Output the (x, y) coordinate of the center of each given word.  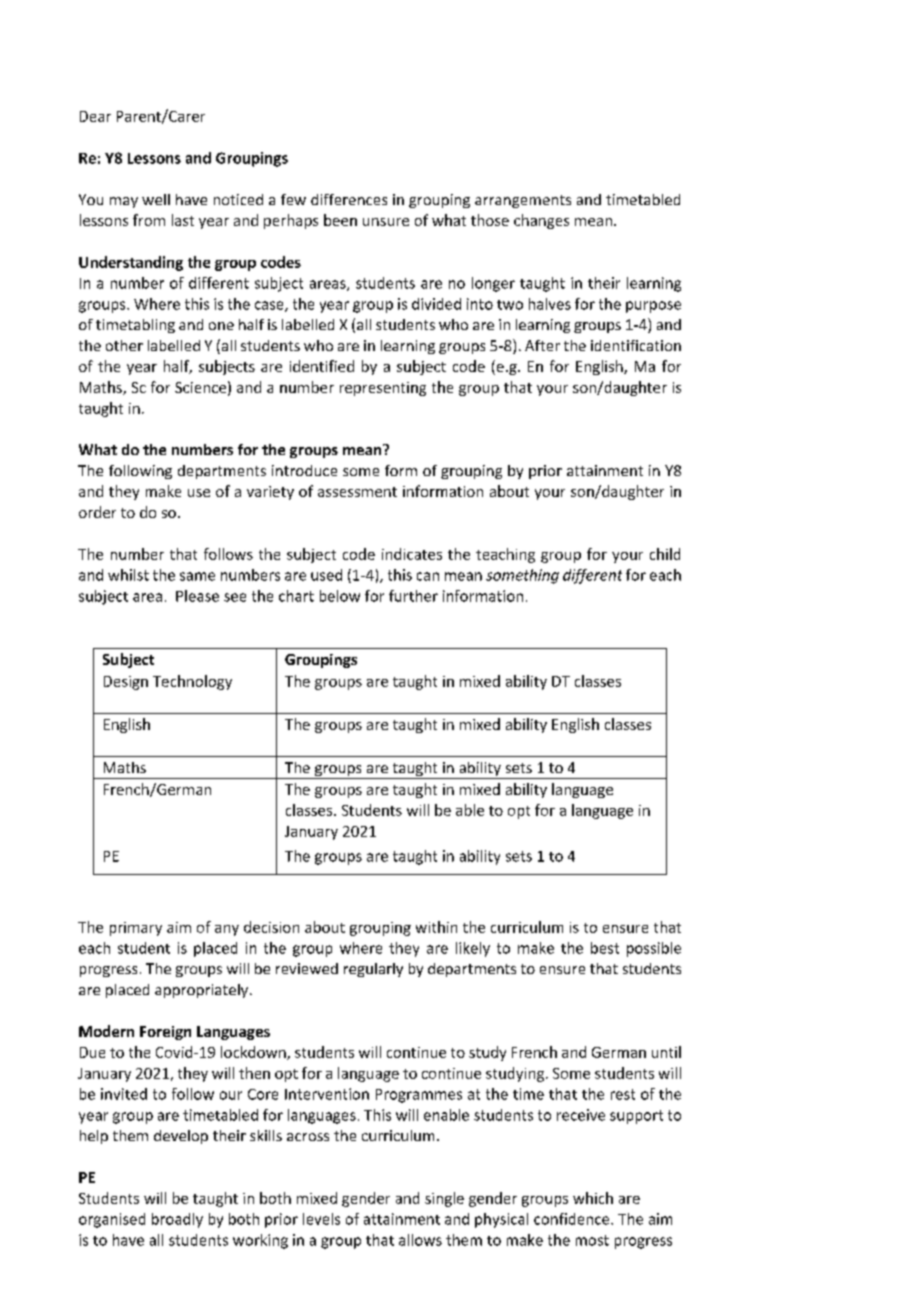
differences (349, 199)
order (97, 512)
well (156, 199)
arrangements (523, 201)
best (605, 948)
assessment (357, 492)
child (665, 554)
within (436, 927)
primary (136, 929)
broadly (177, 1220)
